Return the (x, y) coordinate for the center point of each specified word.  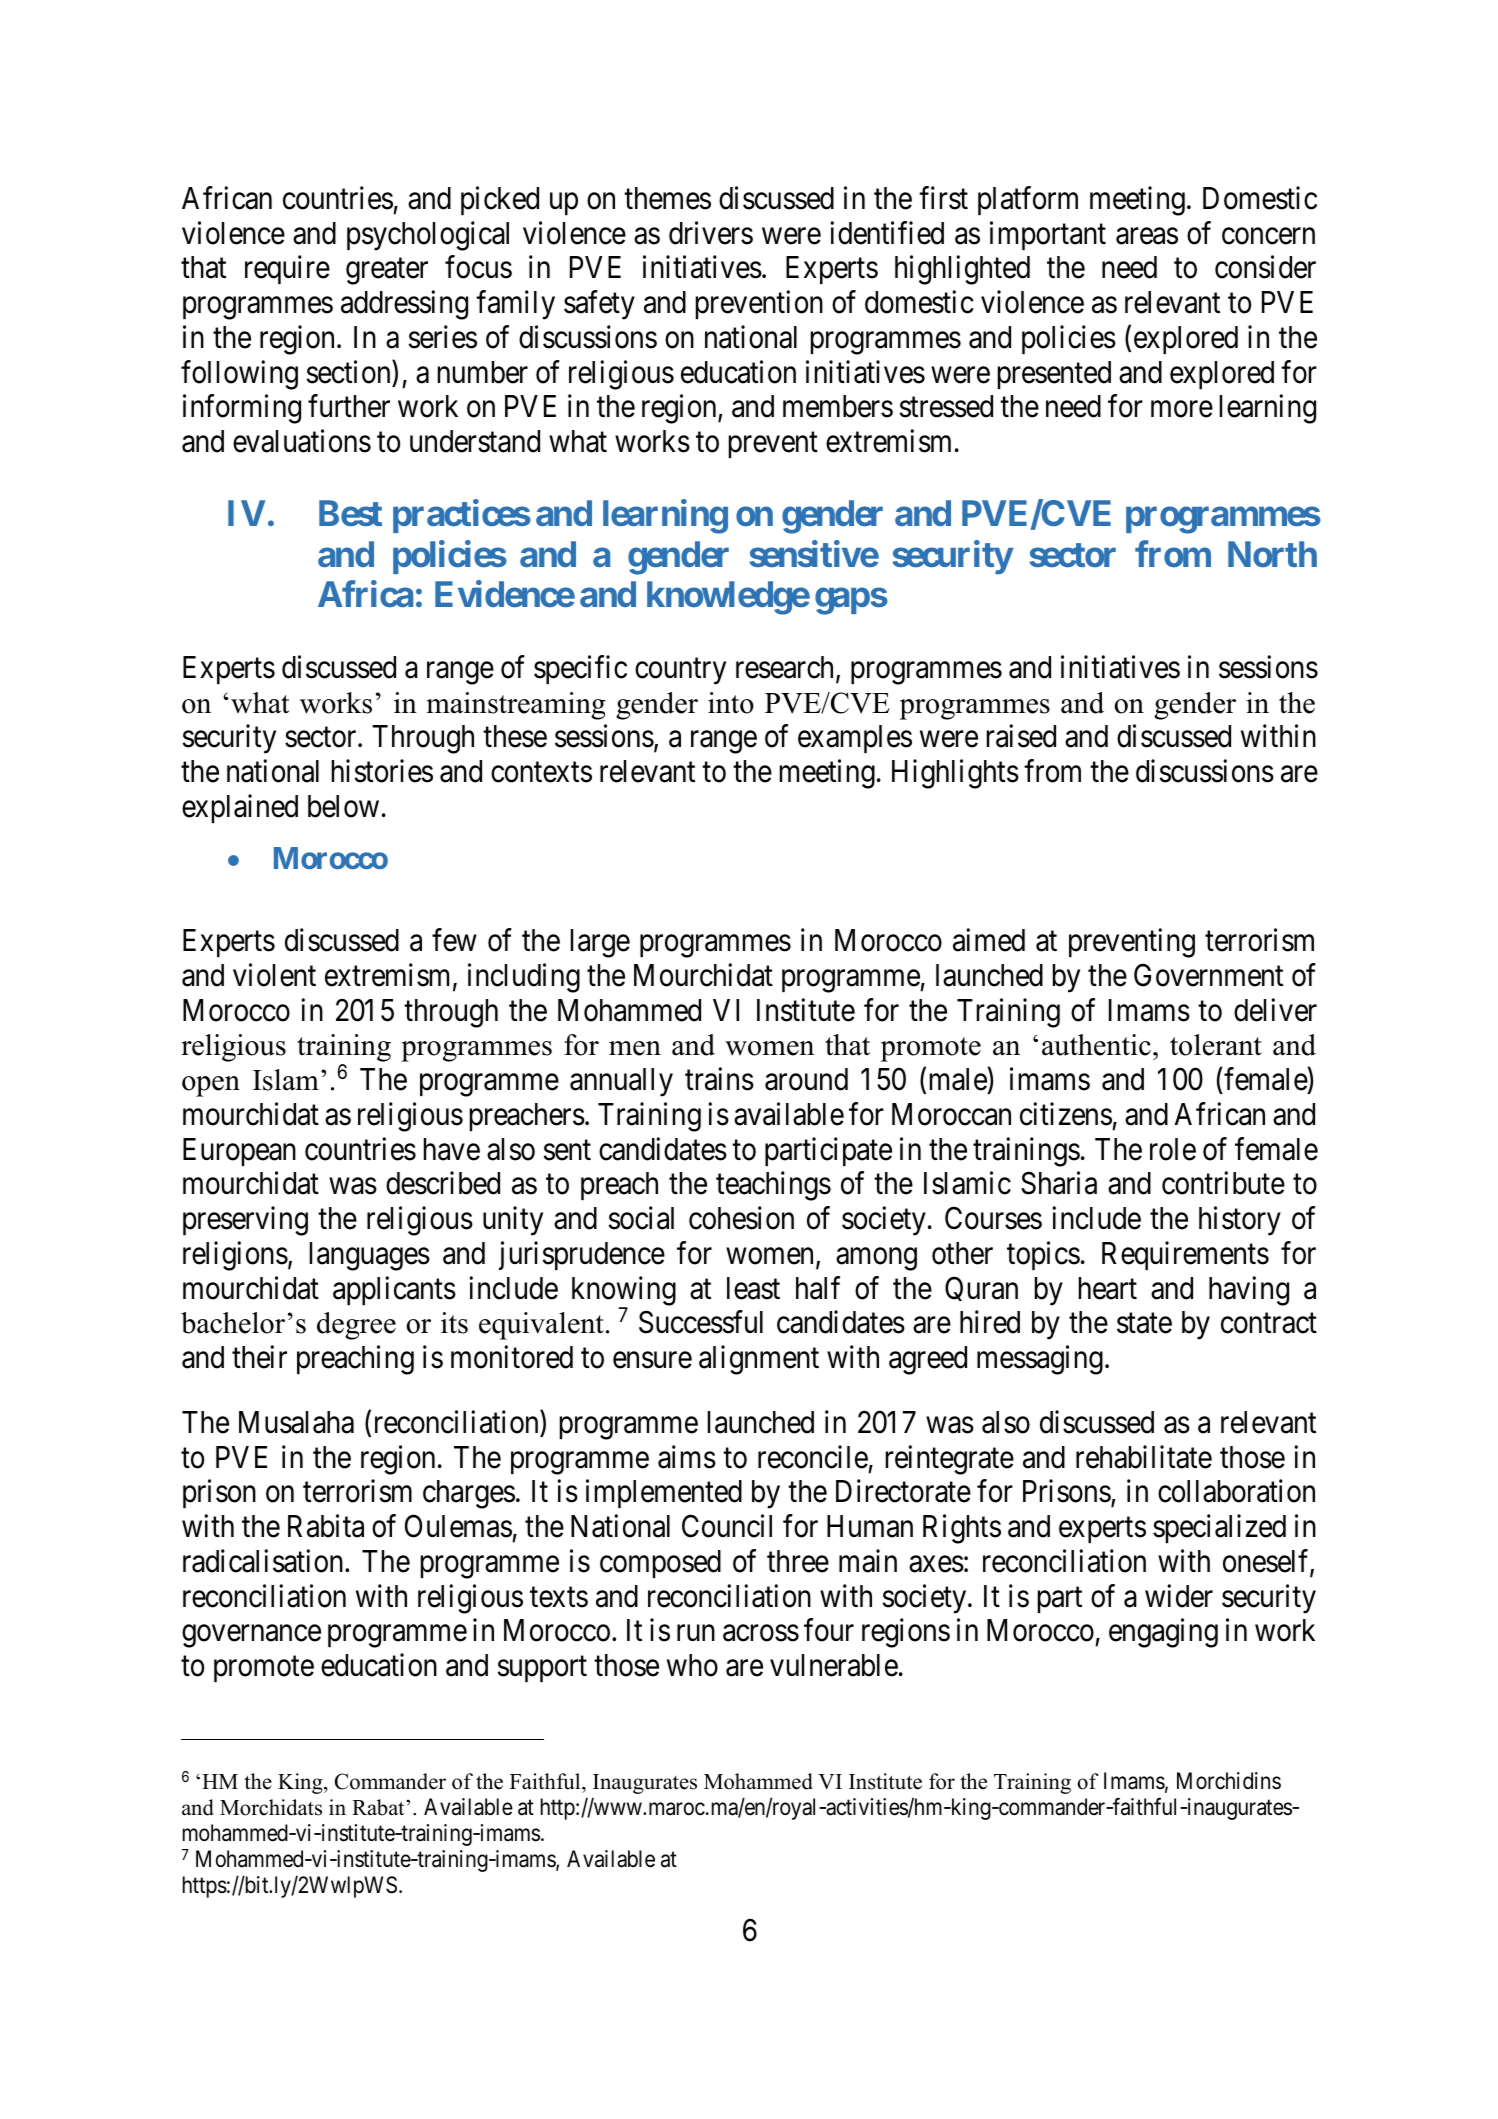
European (239, 1152)
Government (1208, 975)
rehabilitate (1144, 1457)
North (1272, 554)
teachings (773, 1186)
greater (387, 272)
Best (350, 513)
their (259, 1357)
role (1173, 1149)
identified (887, 233)
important (1048, 235)
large (600, 943)
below (343, 806)
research (786, 668)
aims (687, 1457)
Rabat (379, 1807)
